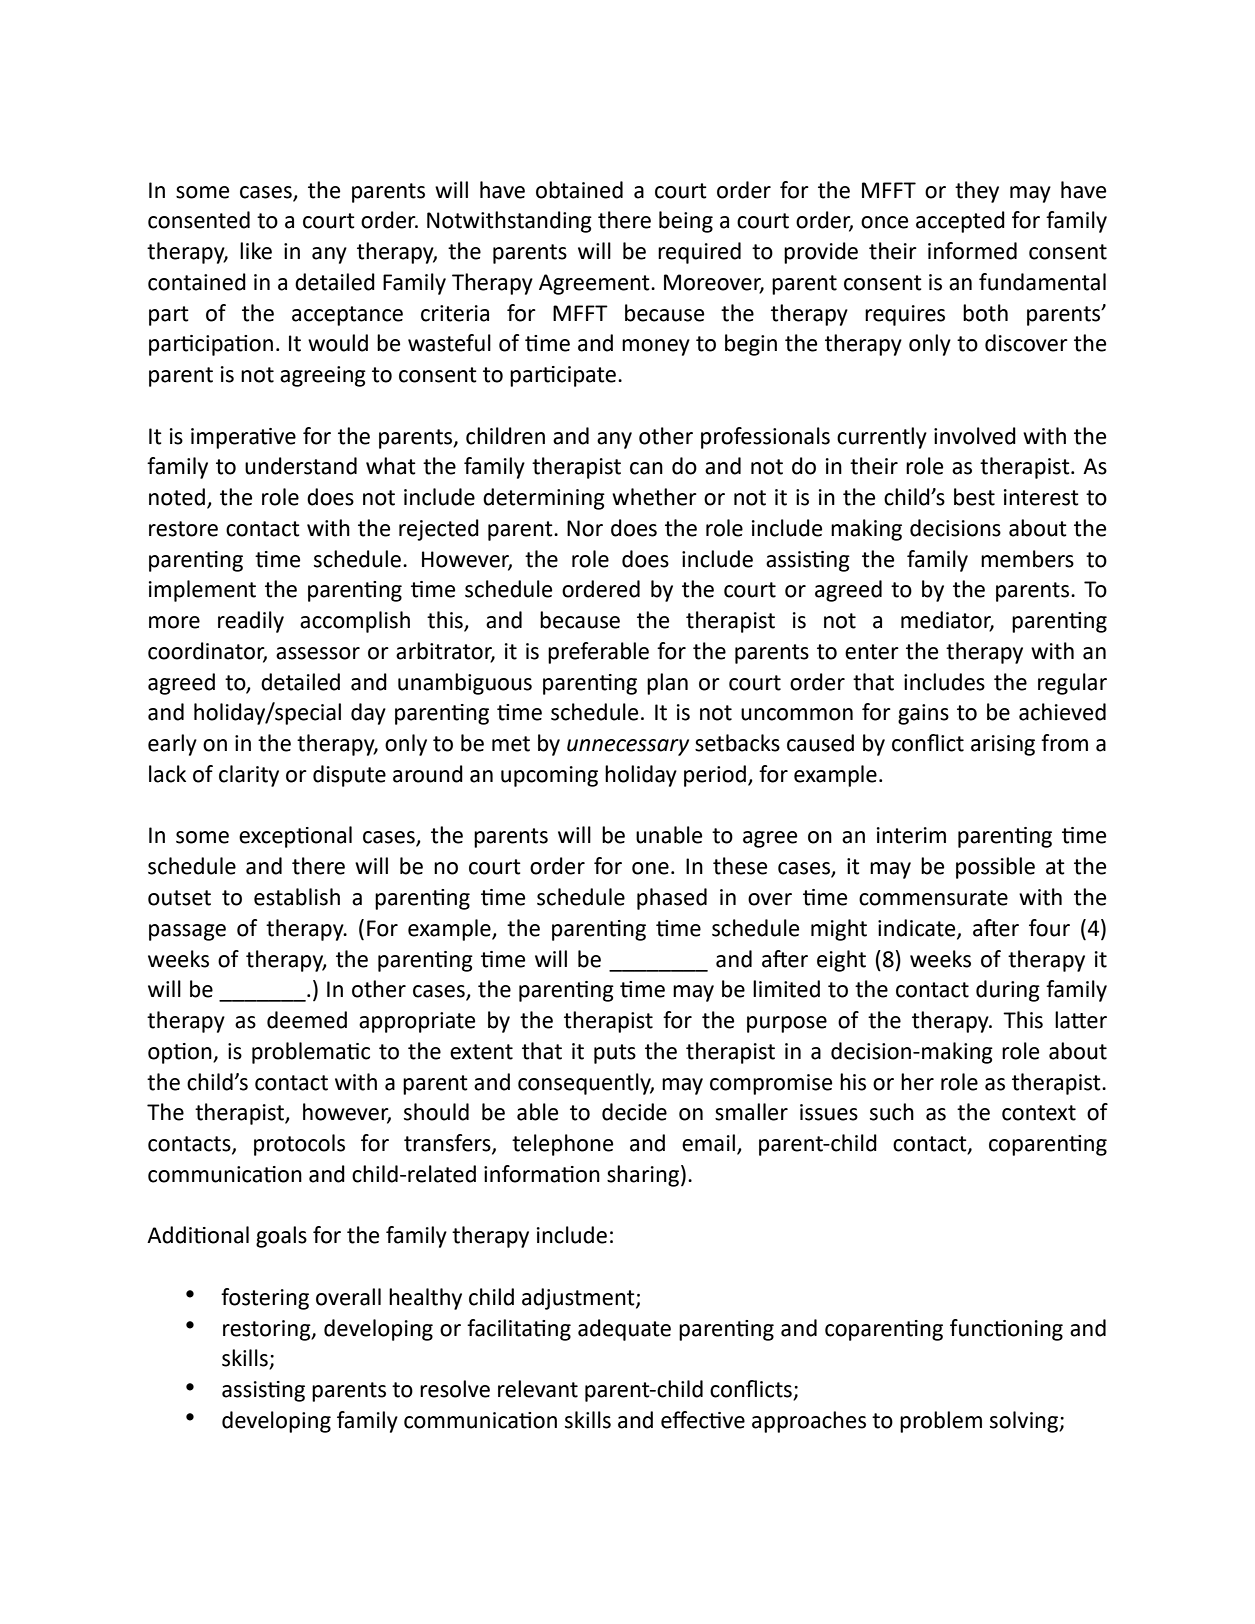  Describe the element at coordinates (299, 1145) in the screenshot. I see `protocols` at that location.
